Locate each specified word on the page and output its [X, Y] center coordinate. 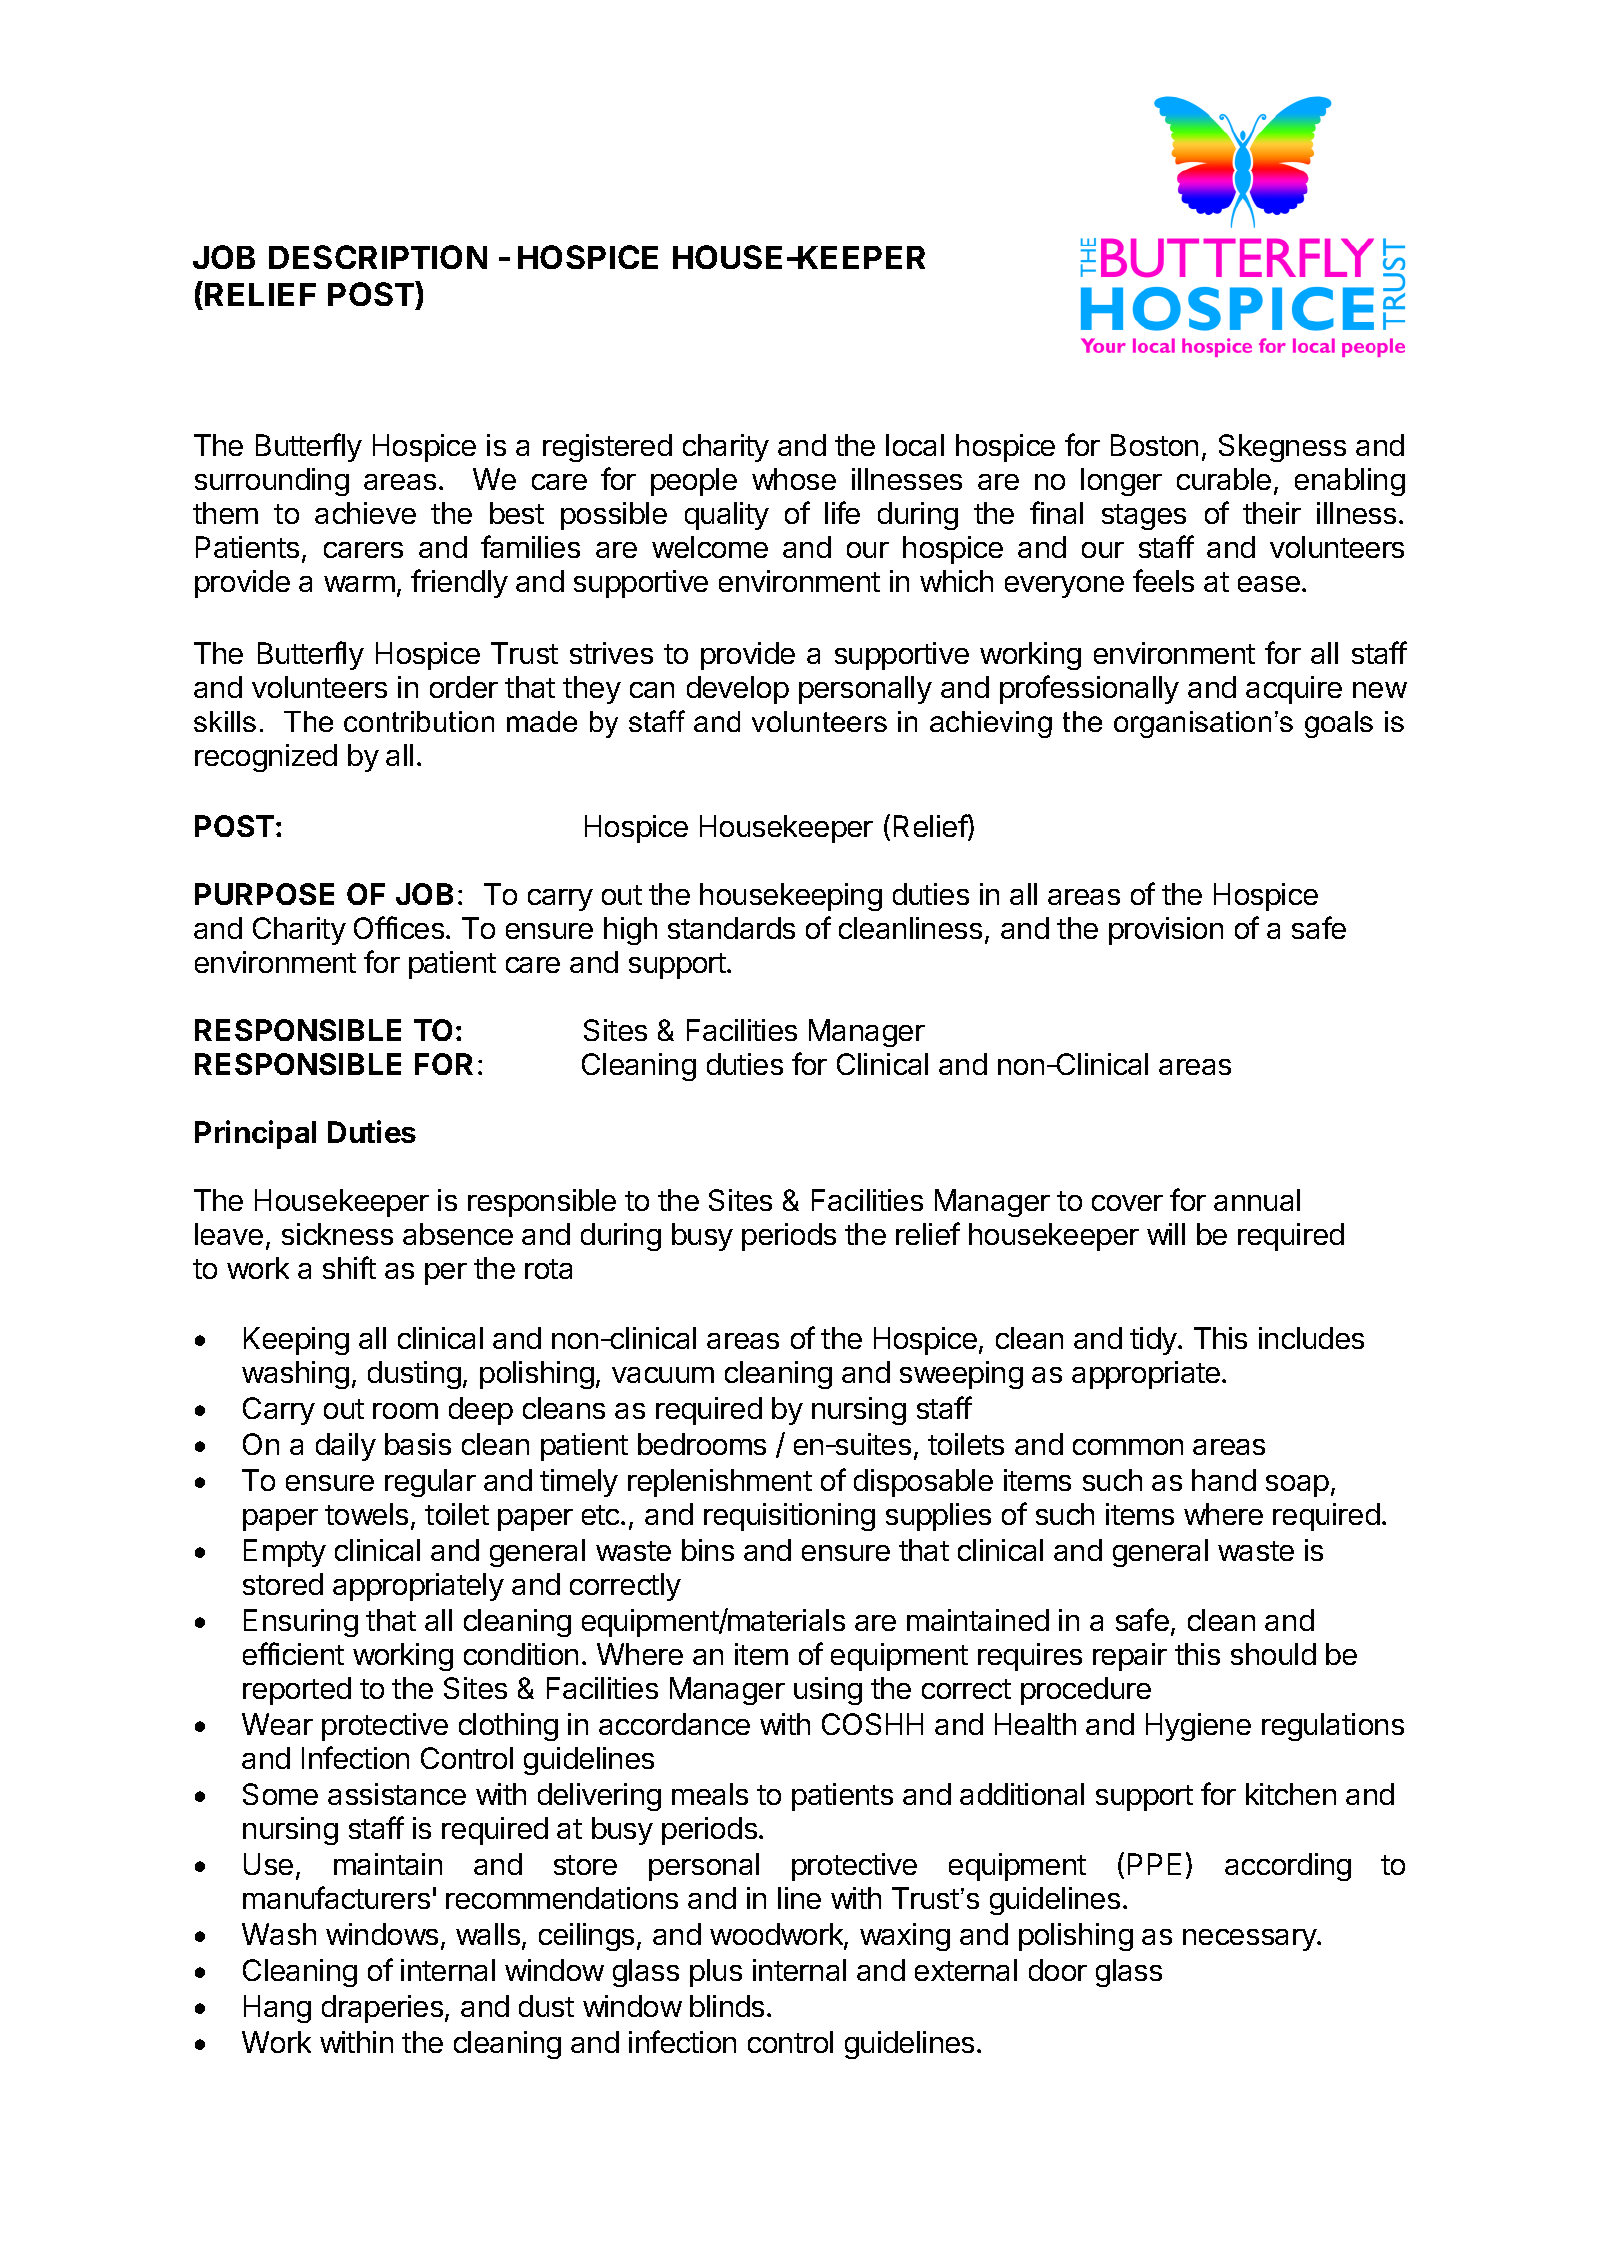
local [915, 445]
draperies [384, 2009]
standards [731, 928]
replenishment [720, 1483]
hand [1224, 1480]
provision [1166, 931]
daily [346, 1447]
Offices [400, 927]
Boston [1154, 445]
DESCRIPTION [378, 257]
